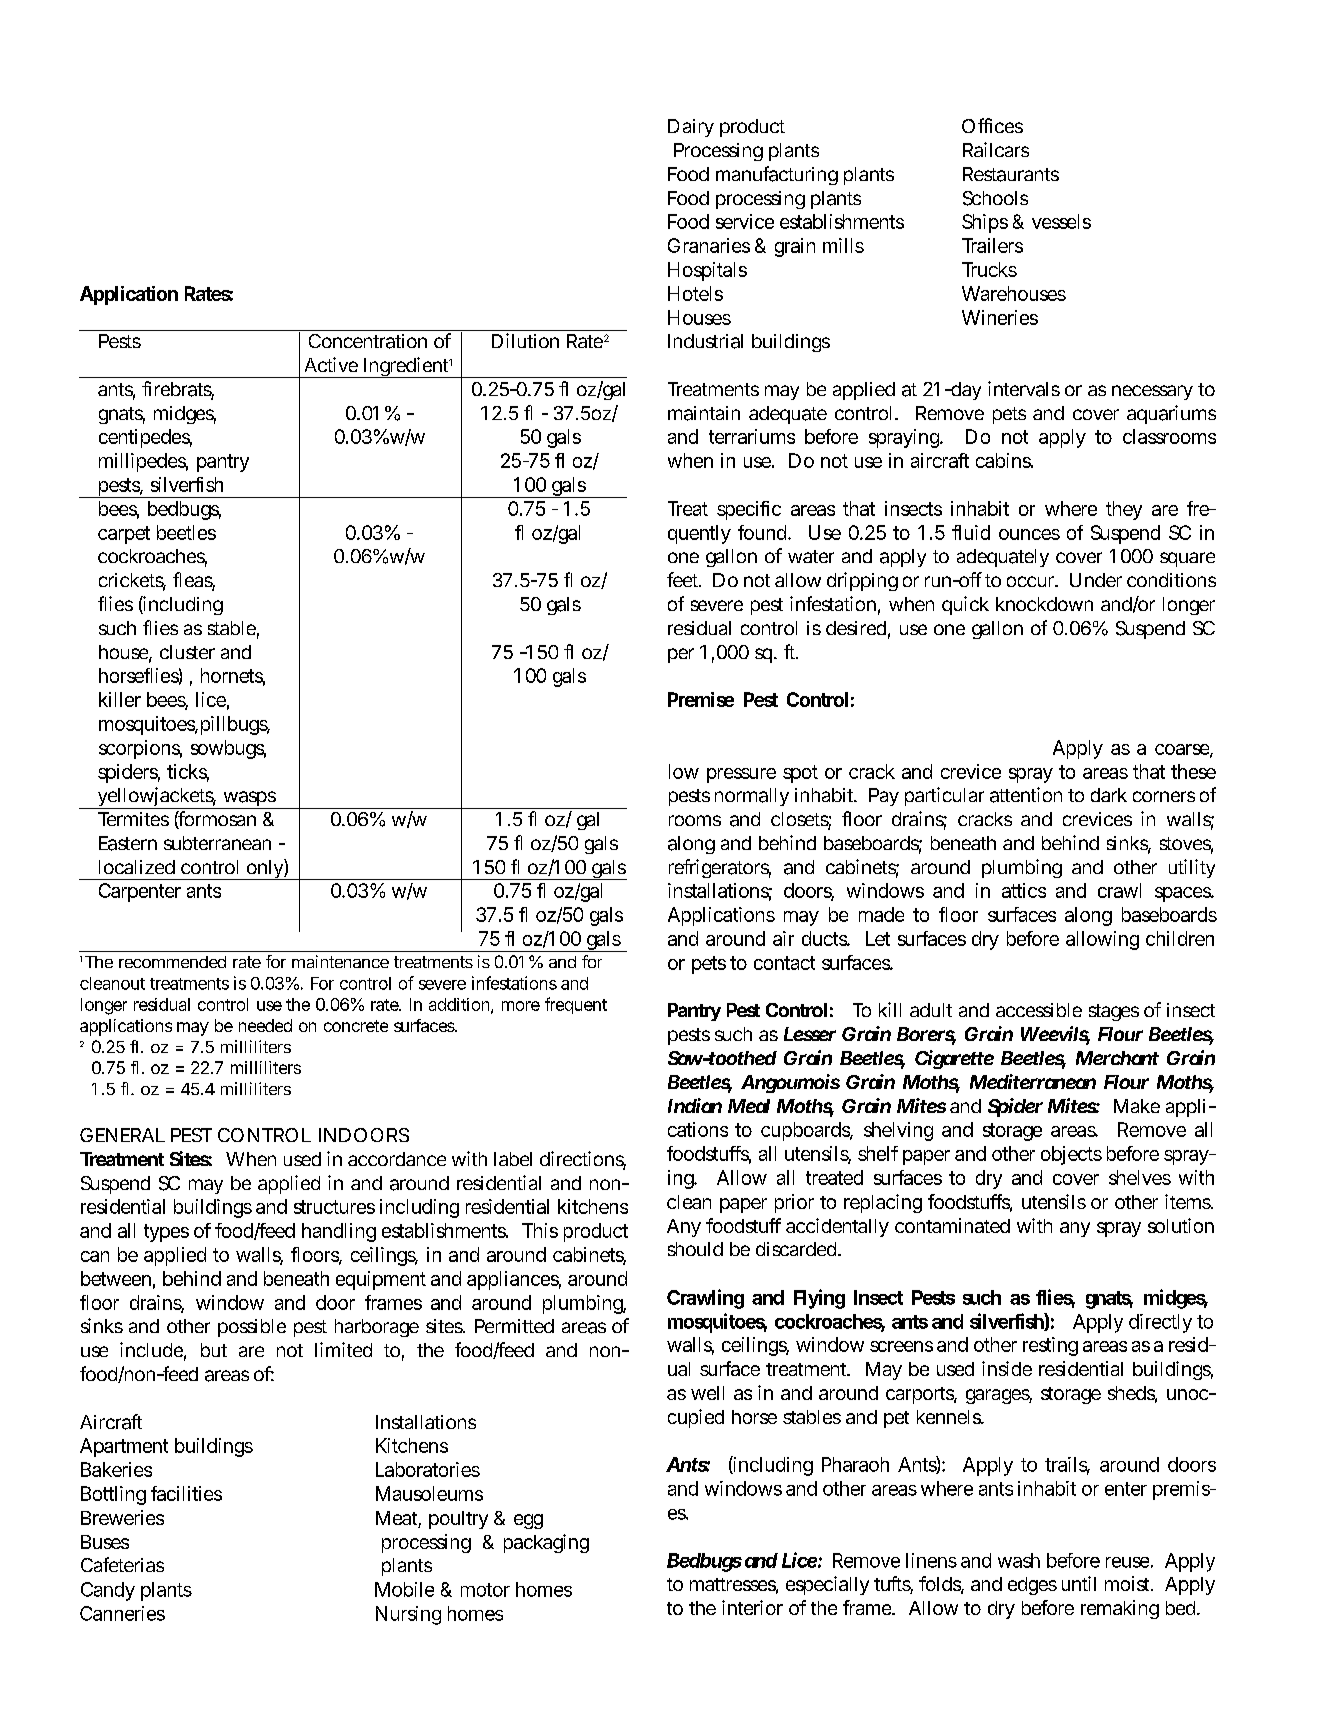  Describe the element at coordinates (1033, 1081) in the screenshot. I see `Mediterranean` at that location.
